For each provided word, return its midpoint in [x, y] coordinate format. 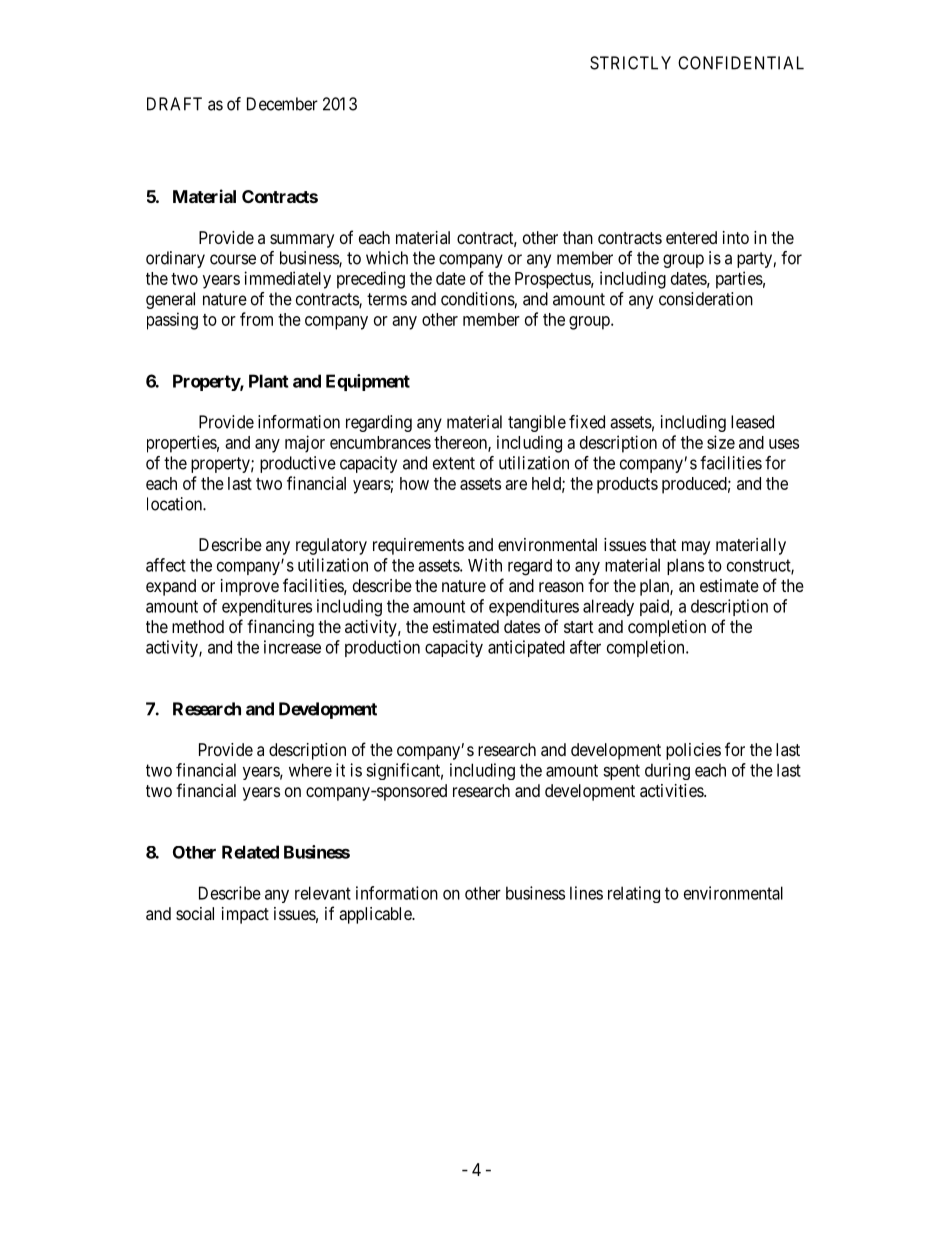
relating [634, 894]
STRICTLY [630, 63]
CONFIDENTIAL [741, 63]
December [282, 104]
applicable [376, 915]
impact [245, 915]
